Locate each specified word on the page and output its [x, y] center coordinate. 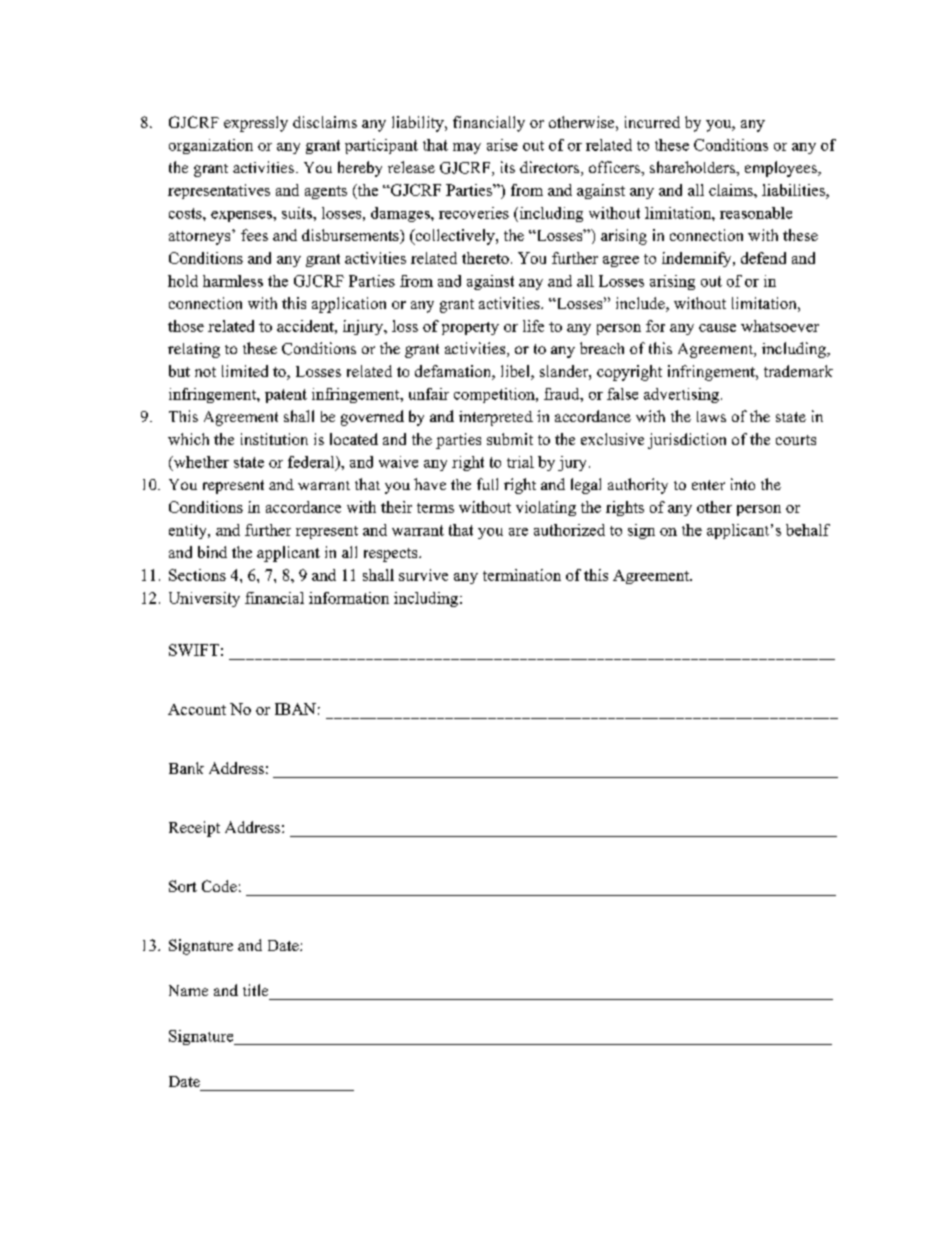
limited [245, 371]
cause [717, 328]
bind [212, 552]
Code [219, 886]
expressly [256, 124]
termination [522, 575]
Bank [186, 768]
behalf [808, 530]
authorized [569, 530]
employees [782, 169]
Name [188, 990]
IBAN [295, 709]
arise [502, 145]
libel [516, 372]
